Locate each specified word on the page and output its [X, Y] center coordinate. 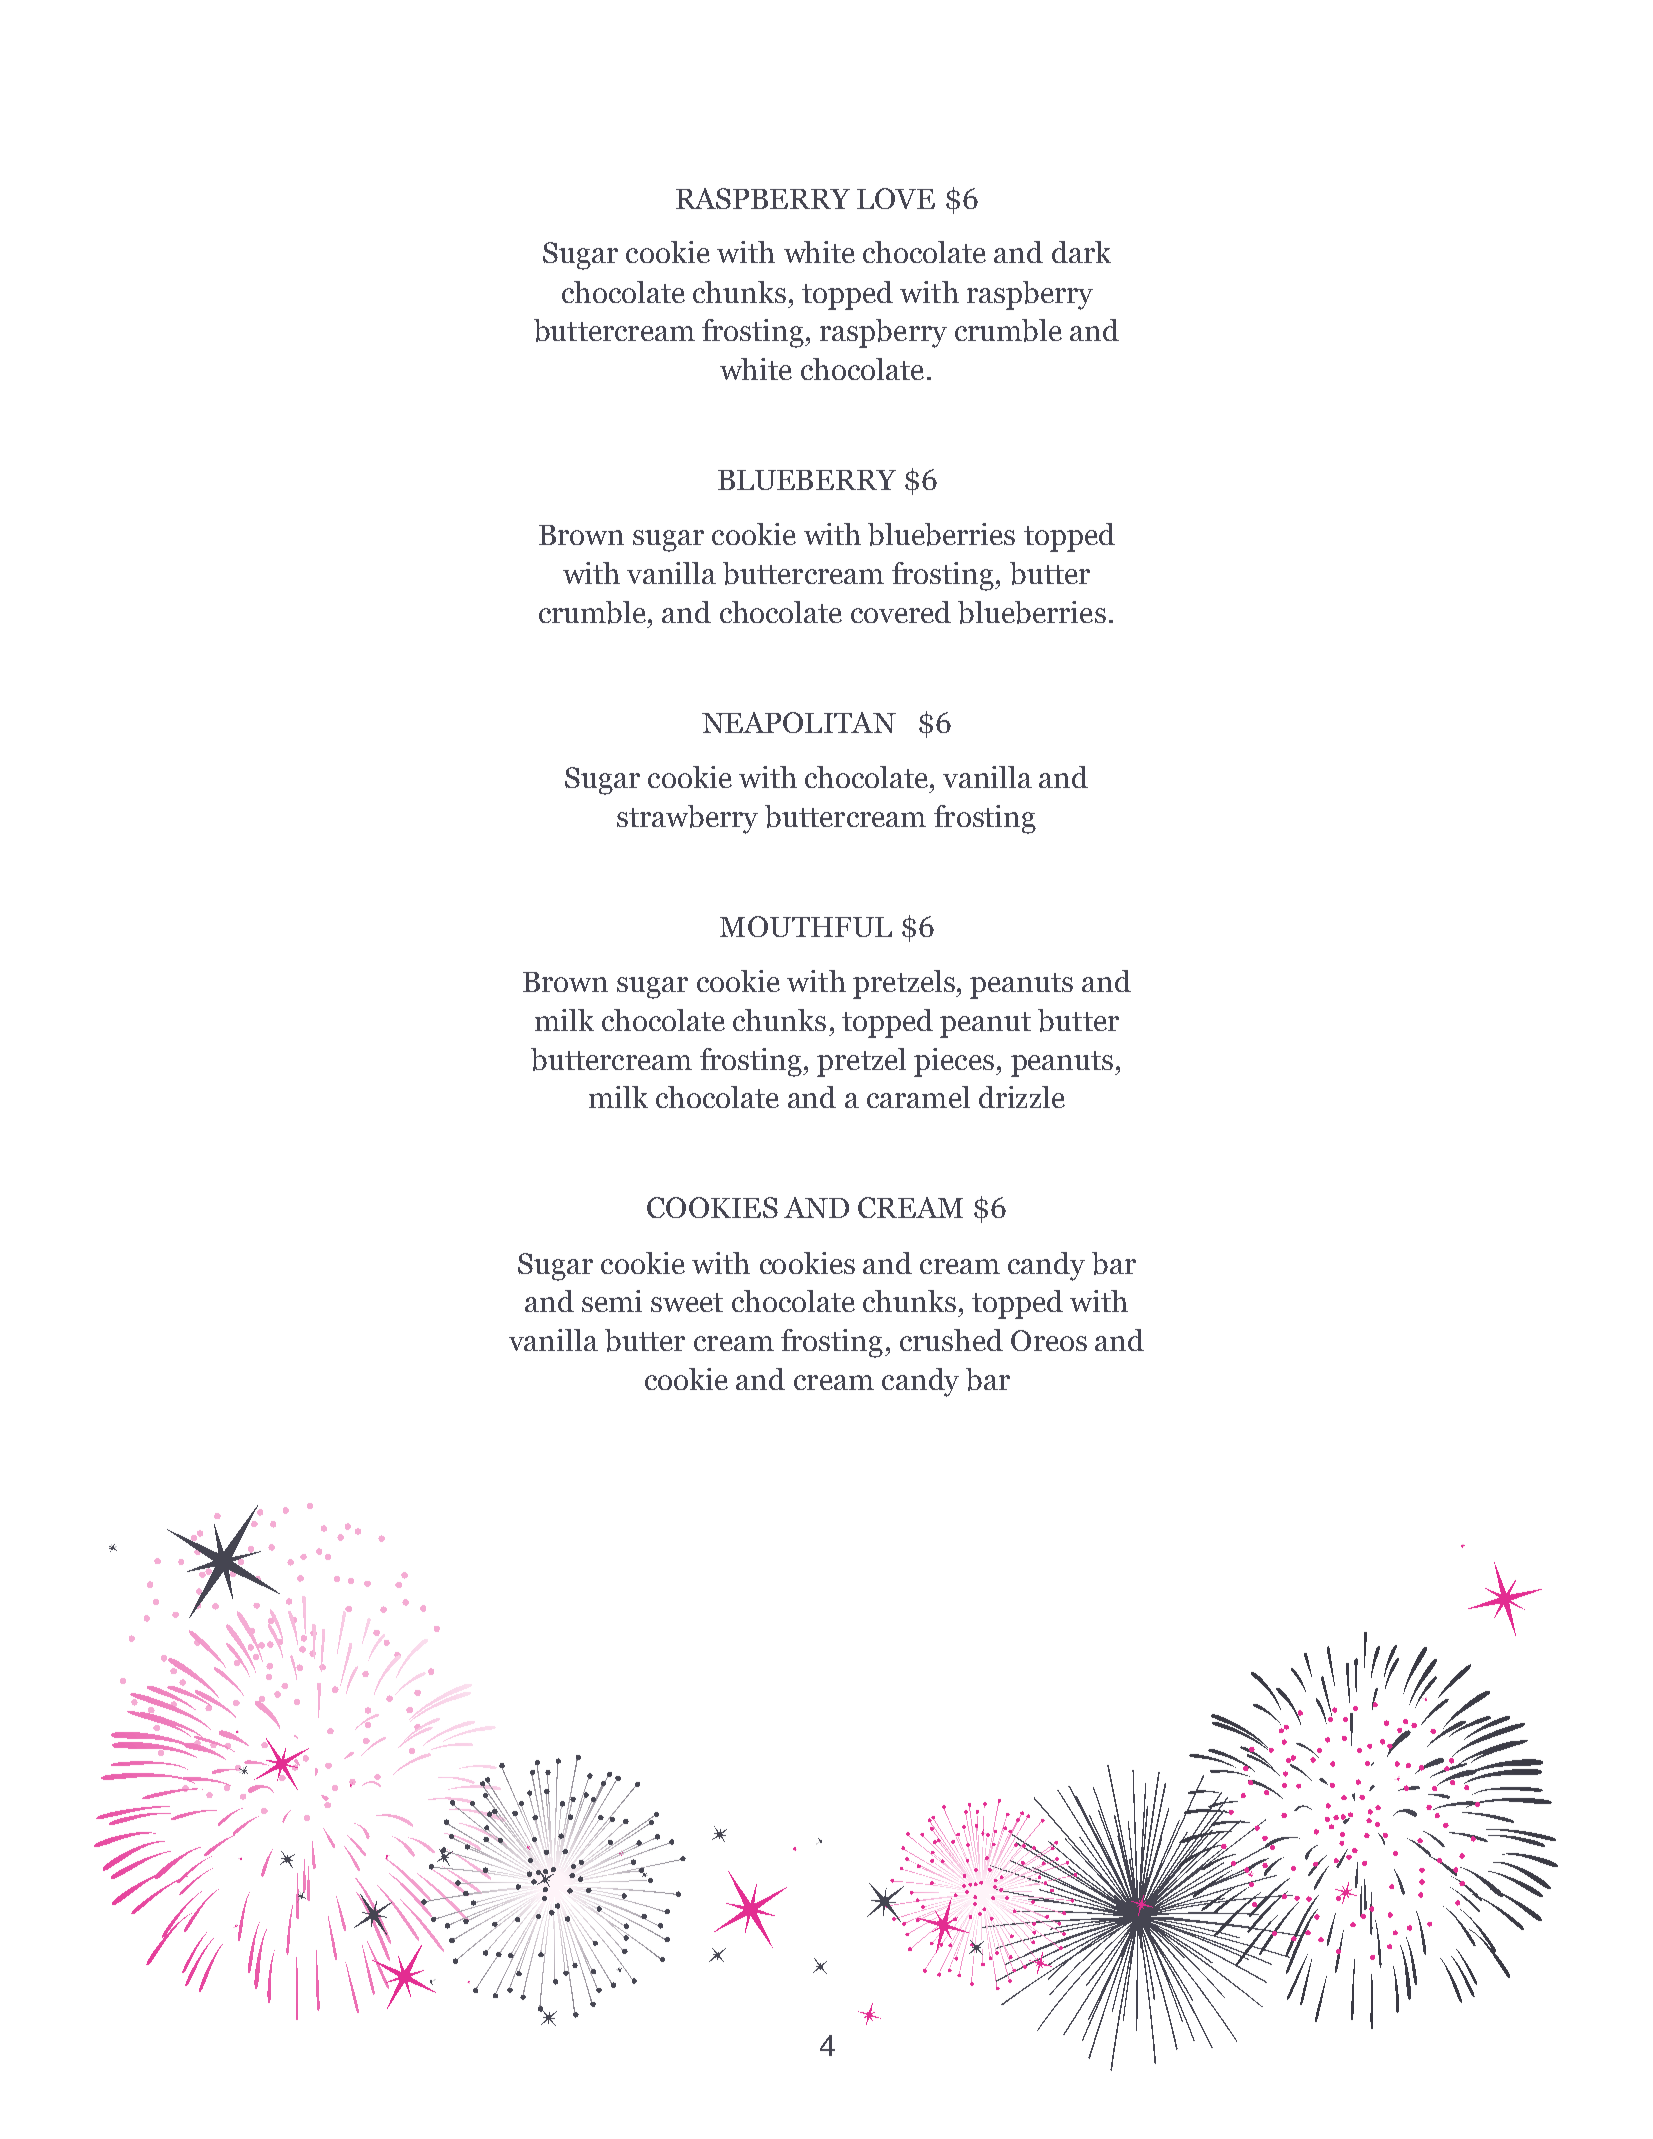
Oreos [1049, 1340]
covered [901, 612]
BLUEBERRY [807, 480]
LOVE [896, 198]
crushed [951, 1340]
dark [1081, 252]
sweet [687, 1302]
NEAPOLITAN [799, 722]
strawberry [687, 819]
